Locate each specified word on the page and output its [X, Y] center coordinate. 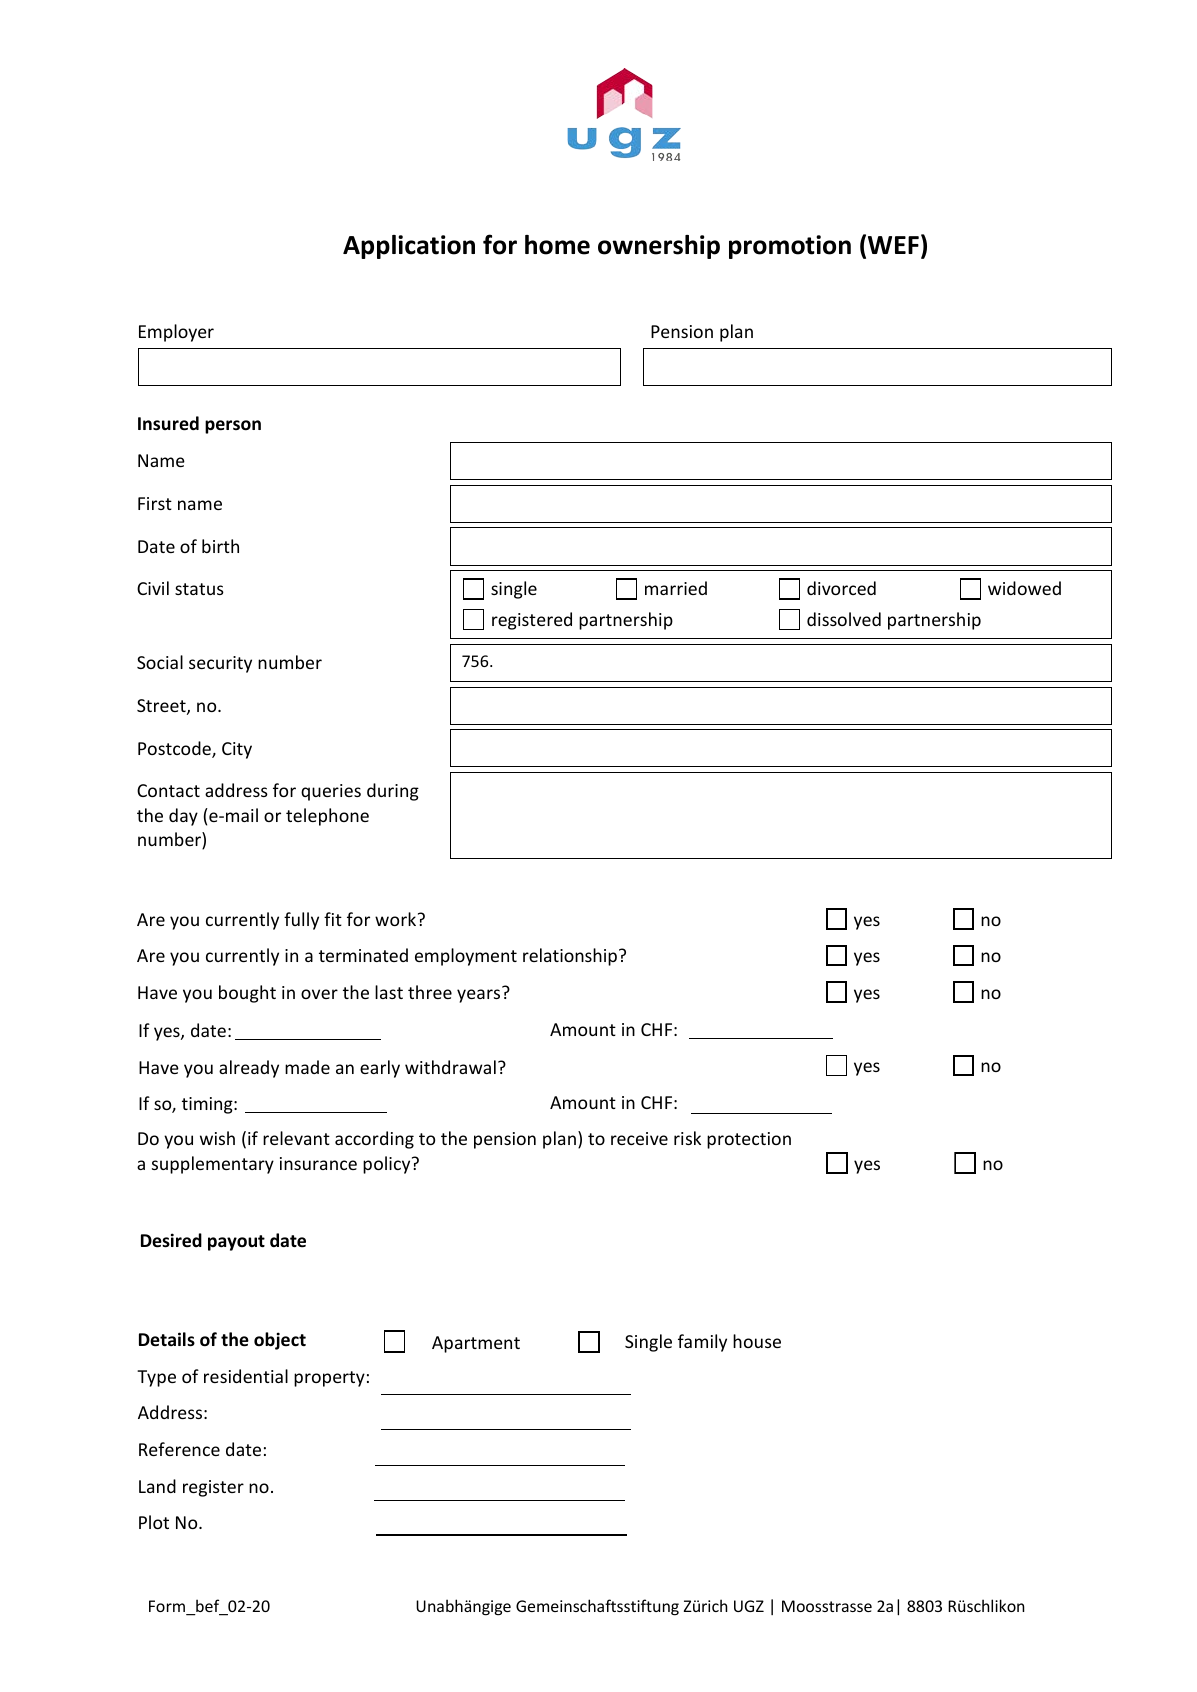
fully [301, 921]
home [557, 245]
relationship [571, 957]
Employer [176, 333]
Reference [179, 1449]
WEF [893, 245]
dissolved [844, 619]
